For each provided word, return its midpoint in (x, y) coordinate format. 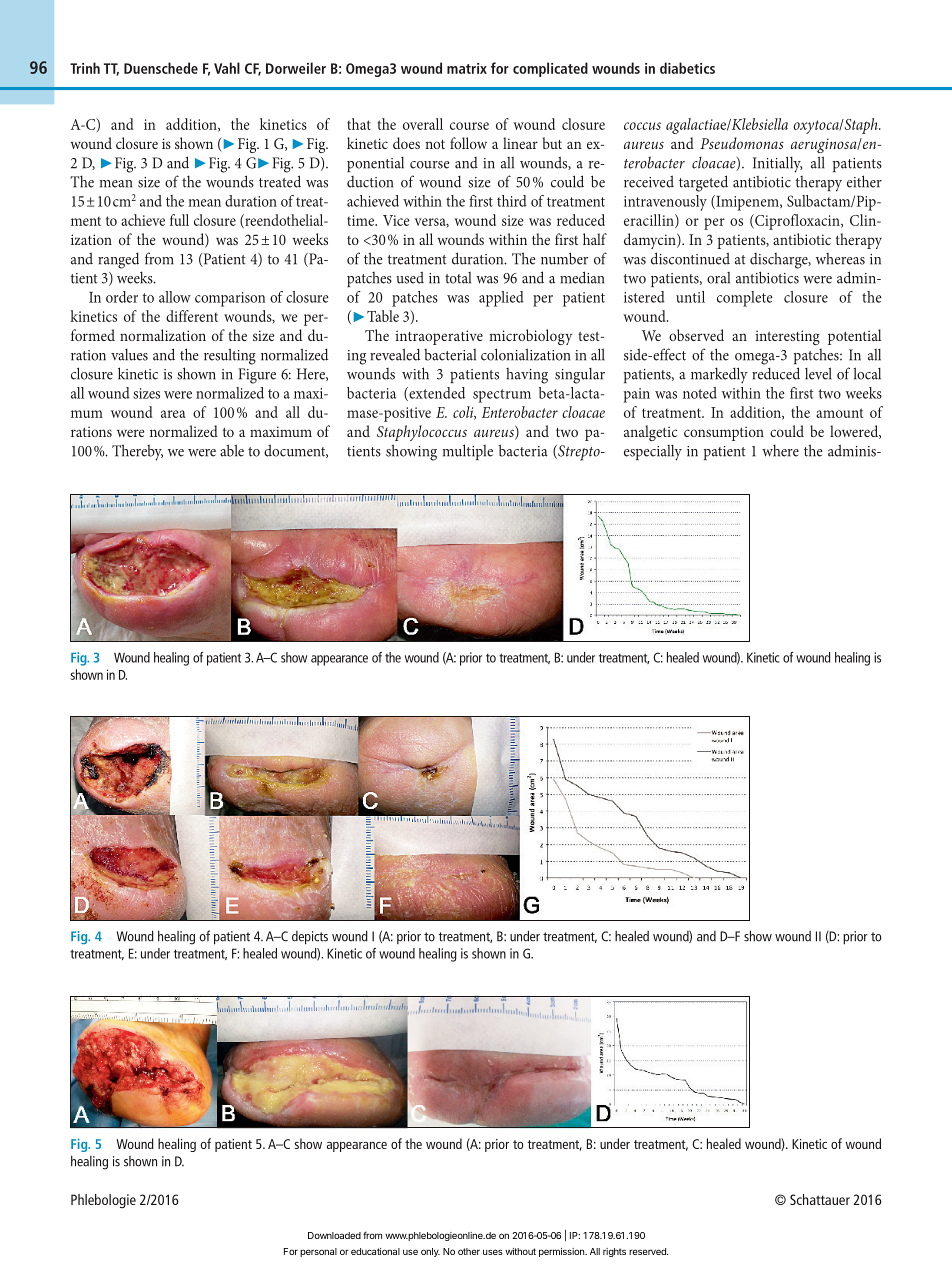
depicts (310, 938)
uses (493, 1252)
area (173, 414)
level (818, 373)
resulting (230, 356)
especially (653, 453)
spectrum (502, 396)
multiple (468, 452)
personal (318, 1252)
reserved (648, 1251)
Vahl (227, 68)
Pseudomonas (742, 143)
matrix (467, 68)
